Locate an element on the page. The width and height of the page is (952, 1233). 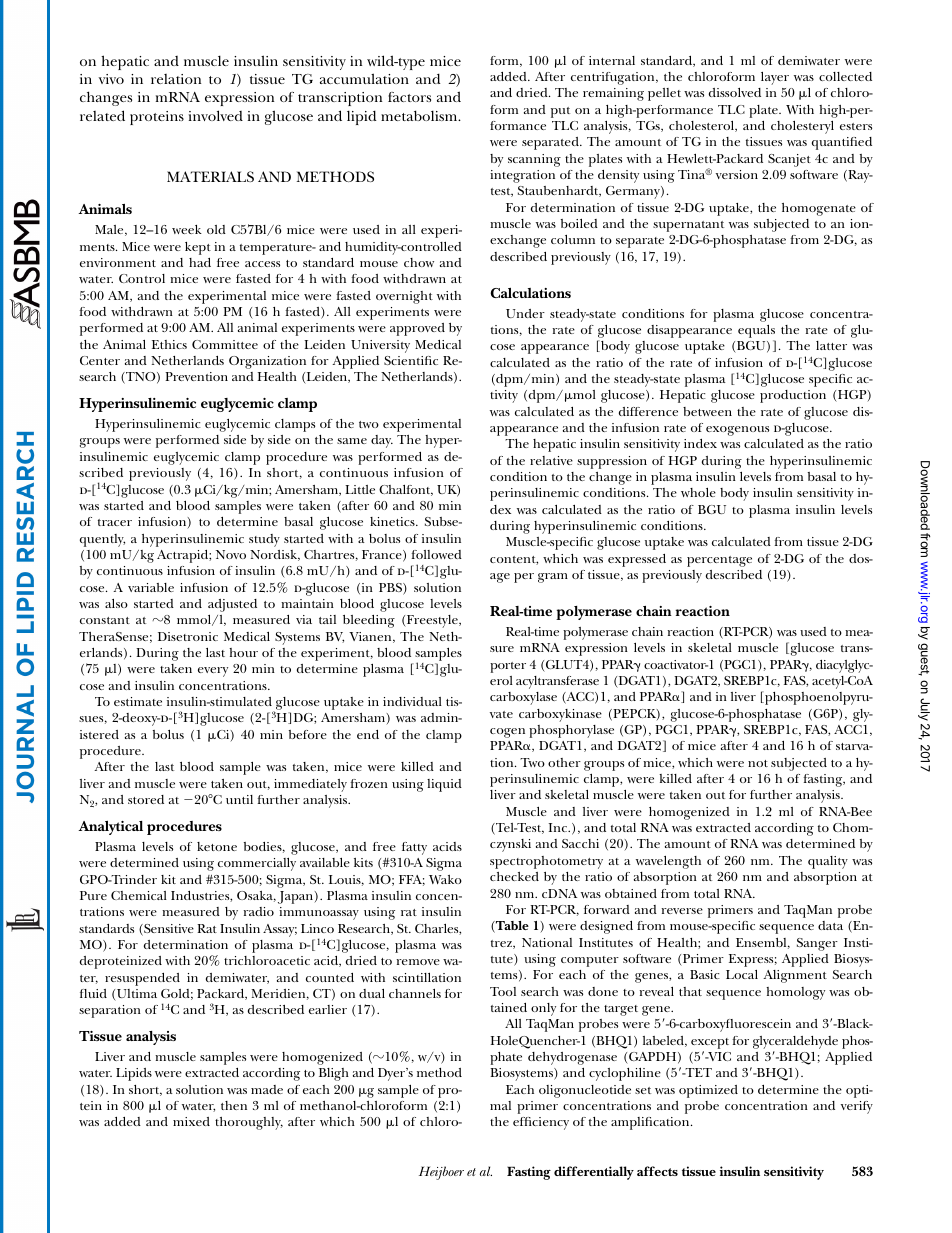
liquid is located at coordinates (444, 785).
